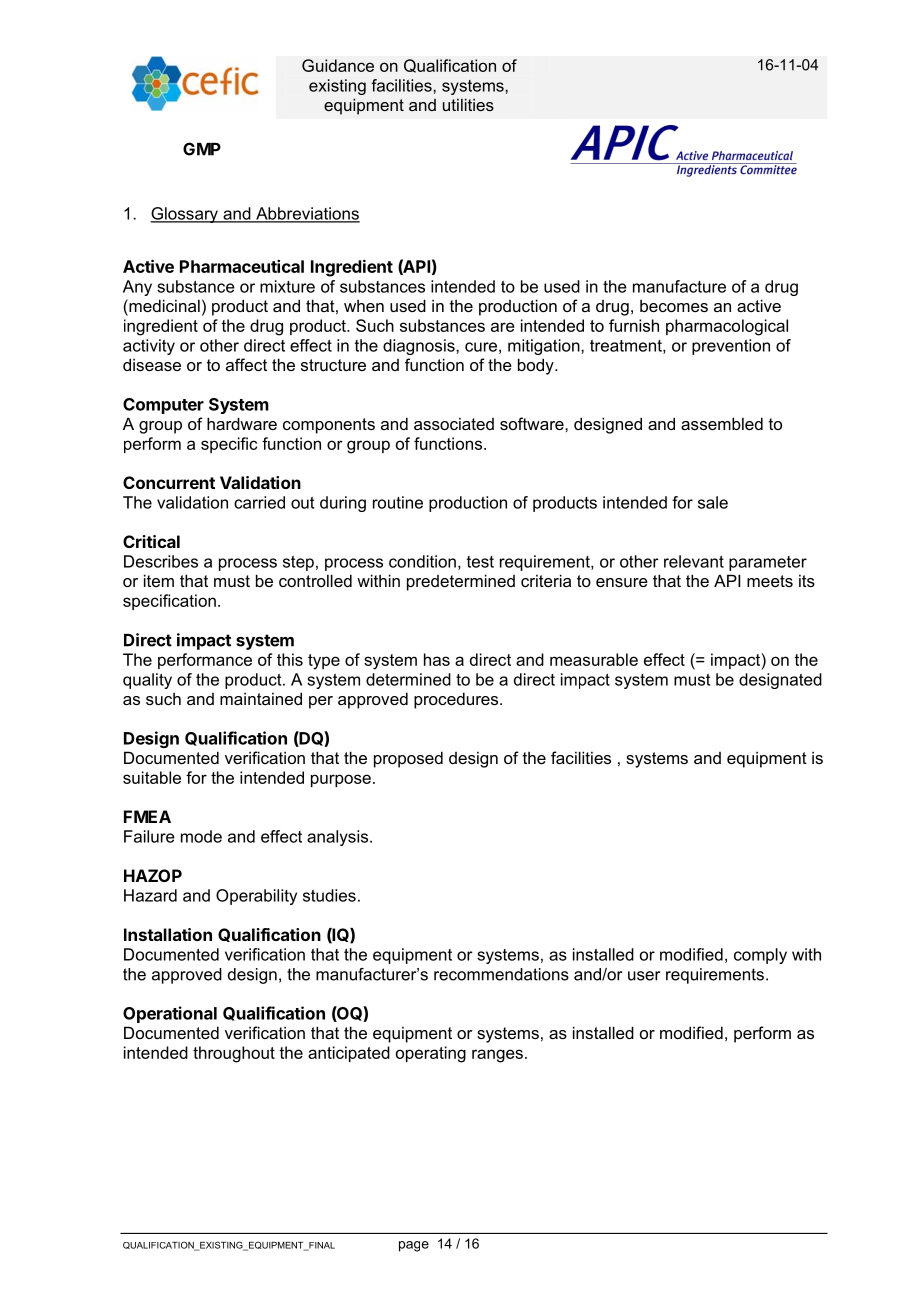 This document has width=924, height=1308. Describe the element at coordinates (770, 581) in the document. I see `meets` at that location.
